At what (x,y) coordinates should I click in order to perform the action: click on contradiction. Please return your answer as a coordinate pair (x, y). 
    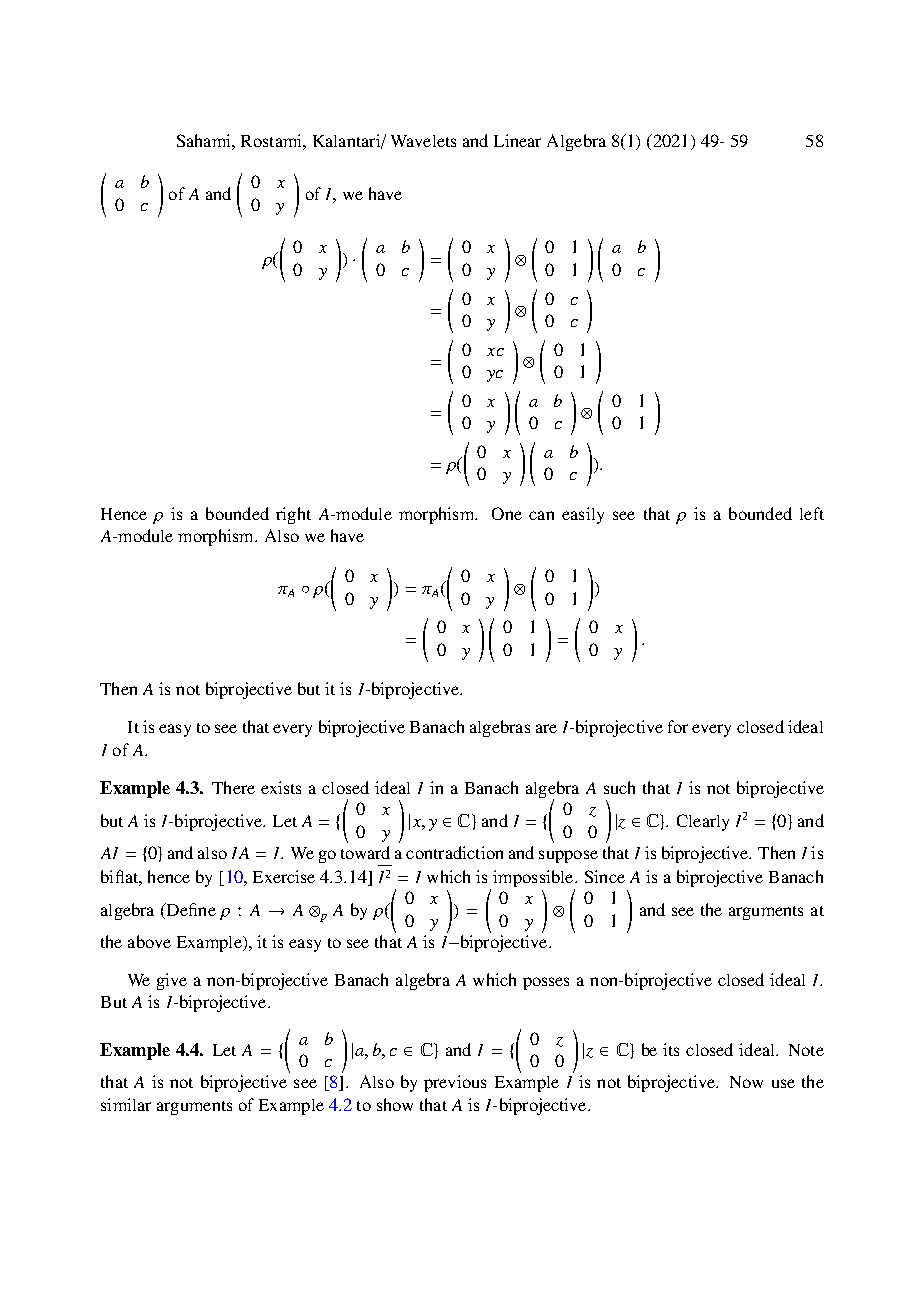
    Looking at the image, I should click on (454, 852).
